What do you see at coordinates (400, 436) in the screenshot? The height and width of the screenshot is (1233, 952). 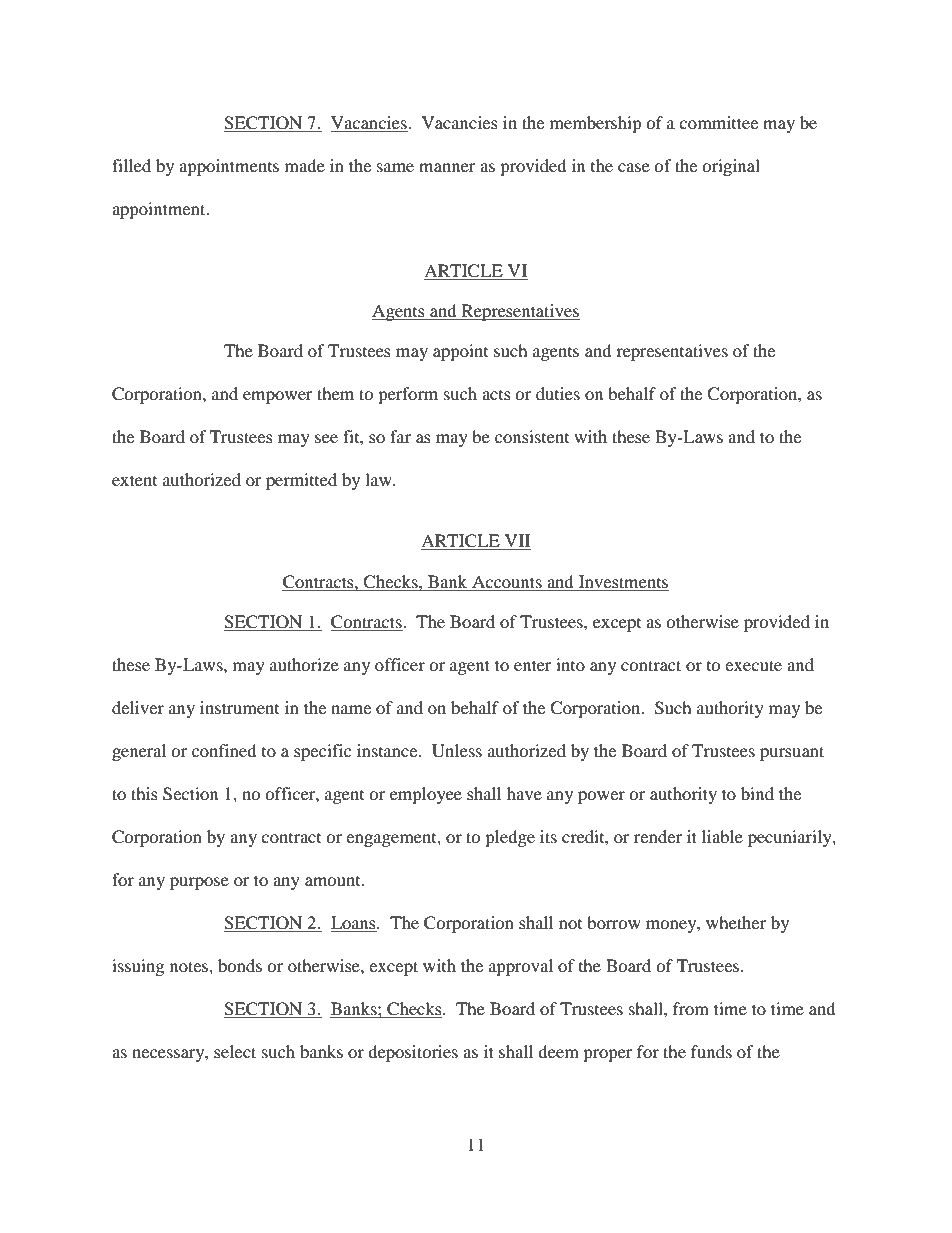 I see `far` at bounding box center [400, 436].
